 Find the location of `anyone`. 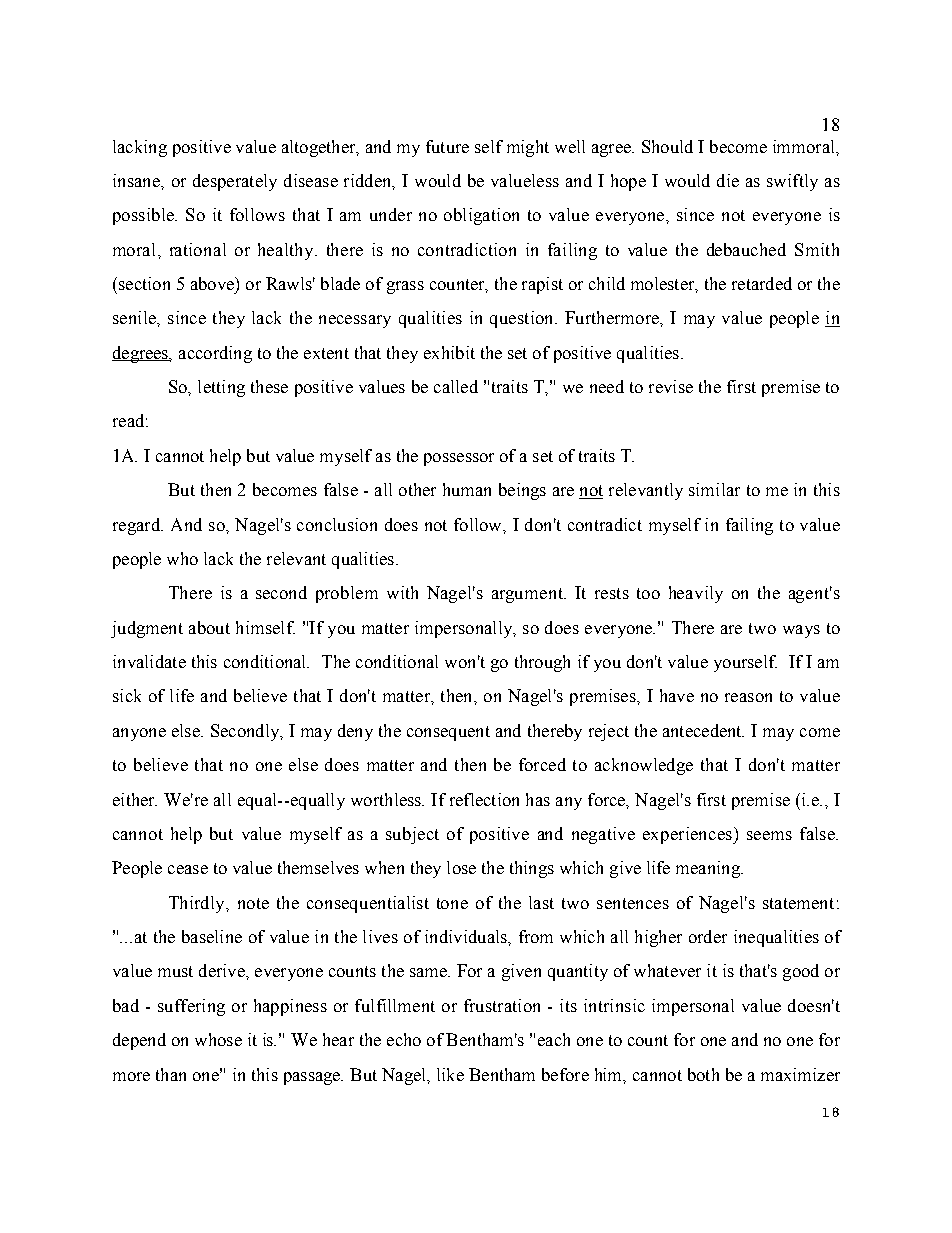

anyone is located at coordinates (139, 734).
